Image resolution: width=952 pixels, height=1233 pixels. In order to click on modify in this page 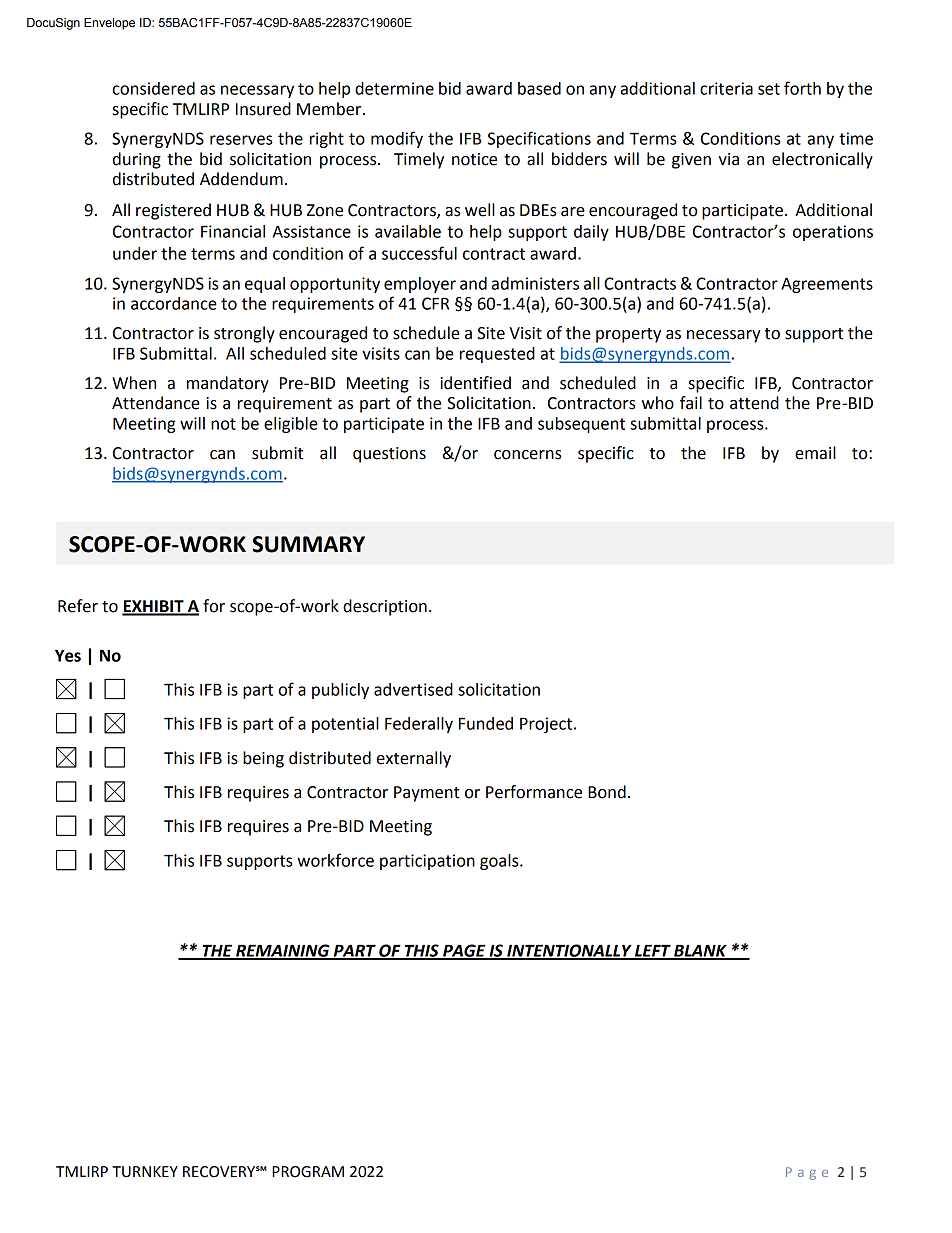, I will do `click(397, 139)`.
